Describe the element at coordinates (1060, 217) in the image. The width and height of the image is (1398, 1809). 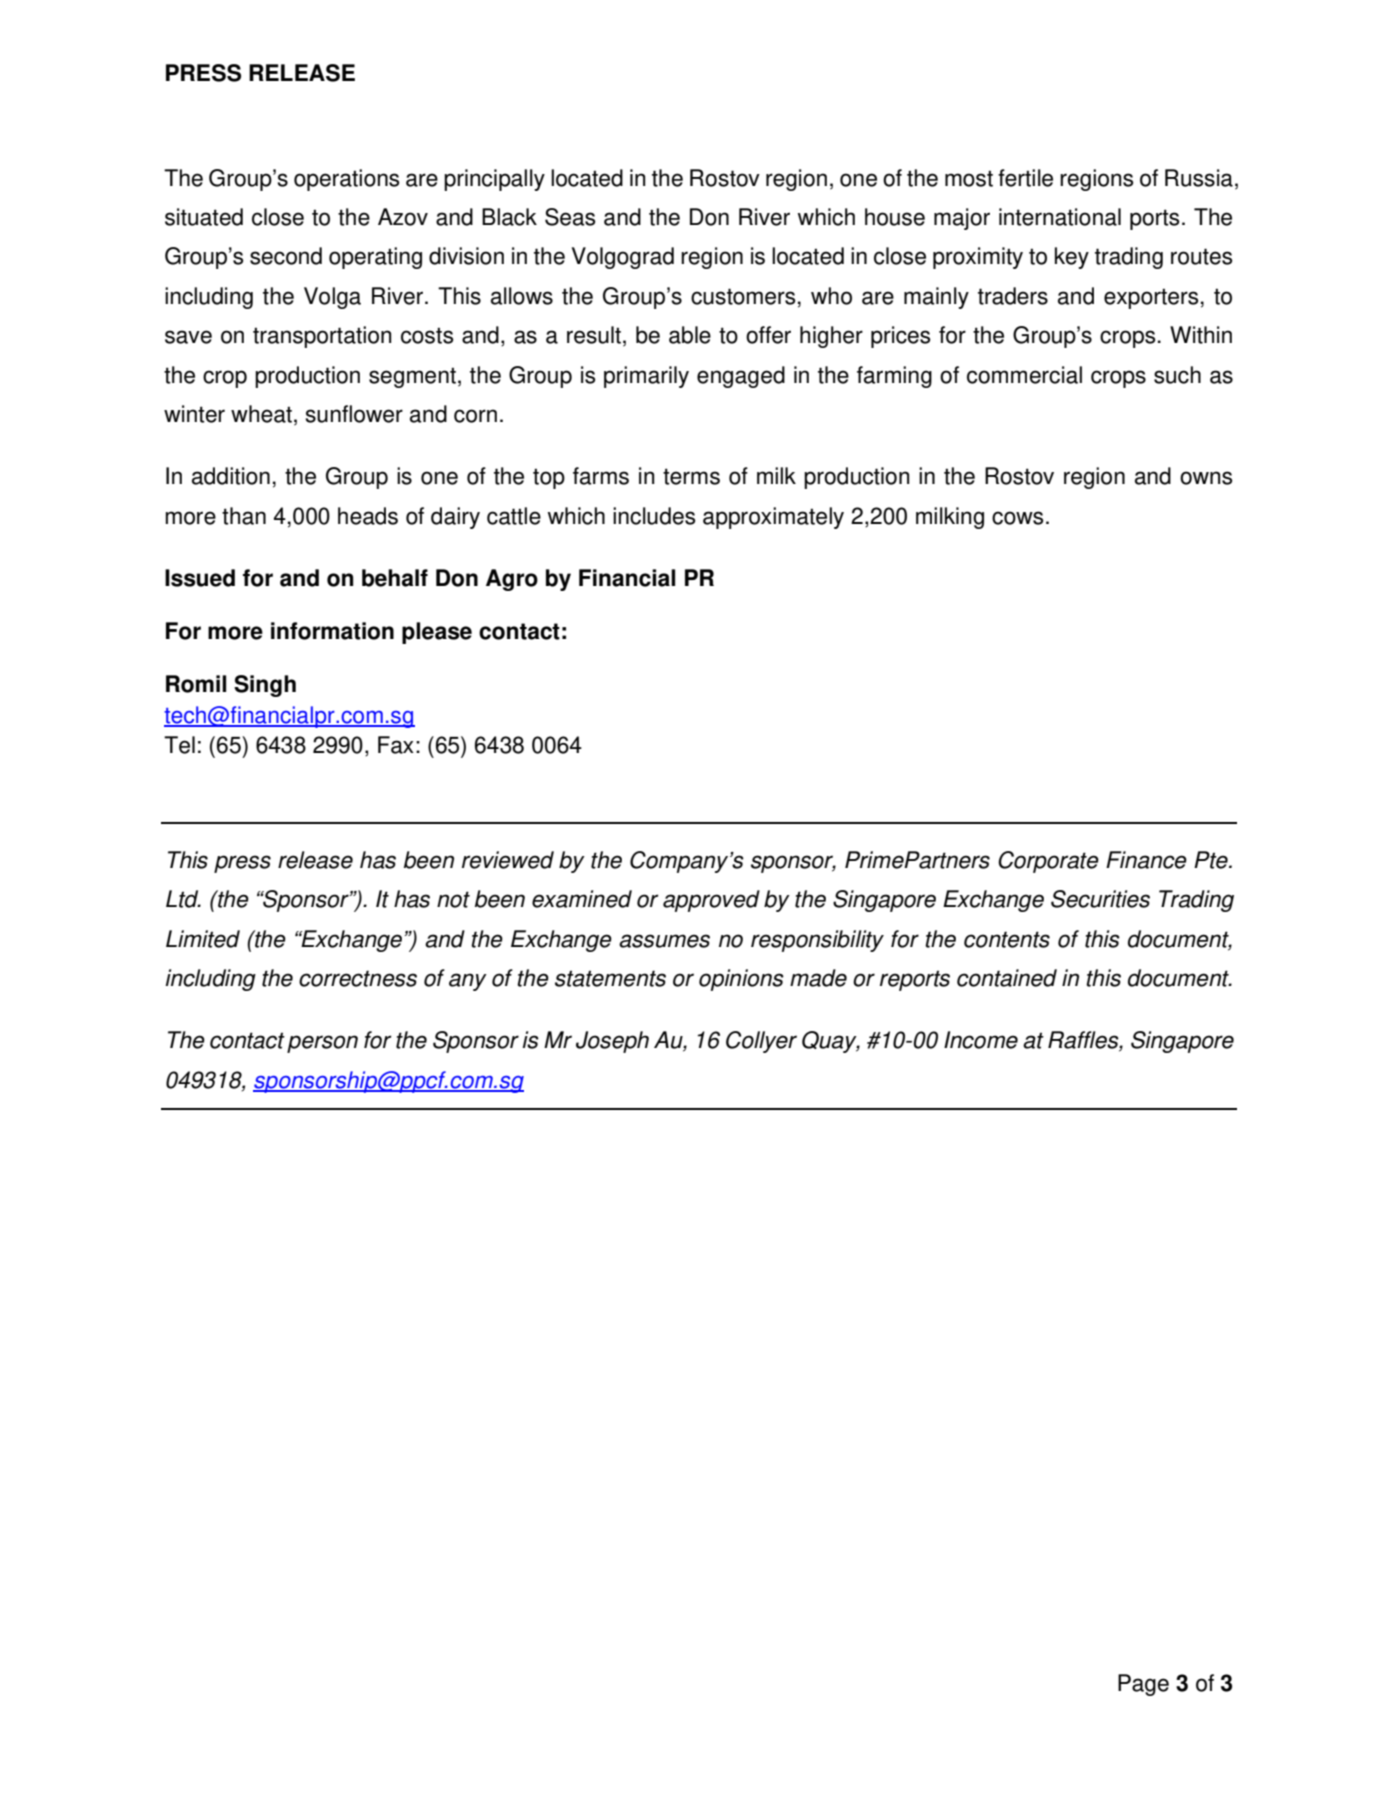
I see `international` at that location.
